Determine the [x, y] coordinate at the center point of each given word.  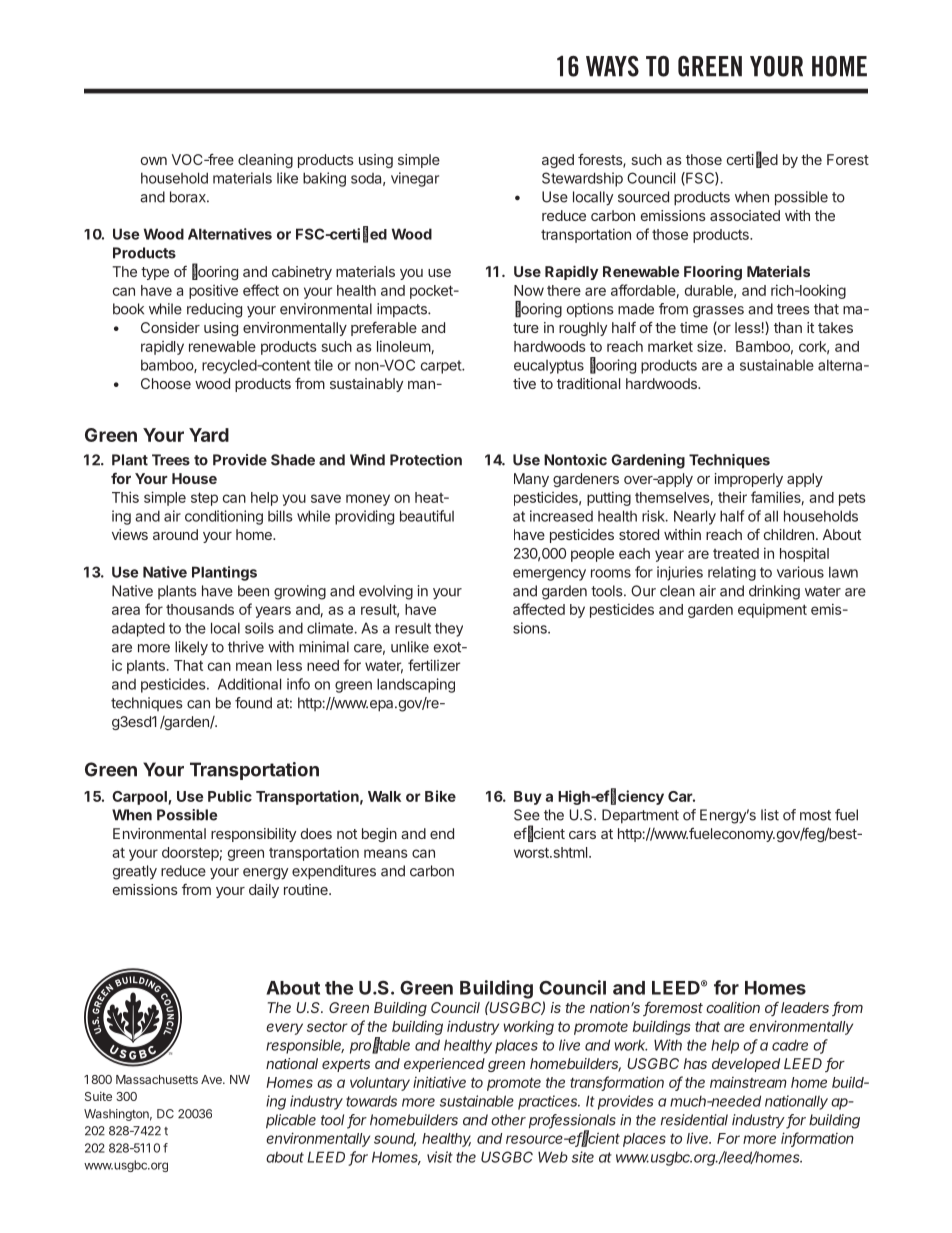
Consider [170, 327]
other [508, 1120]
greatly [135, 872]
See [527, 815]
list [770, 815]
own [154, 161]
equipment [772, 610]
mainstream [748, 1082]
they [449, 629]
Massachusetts [157, 1079]
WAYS [612, 66]
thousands [200, 609]
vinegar [415, 179]
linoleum [404, 346]
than [788, 327]
